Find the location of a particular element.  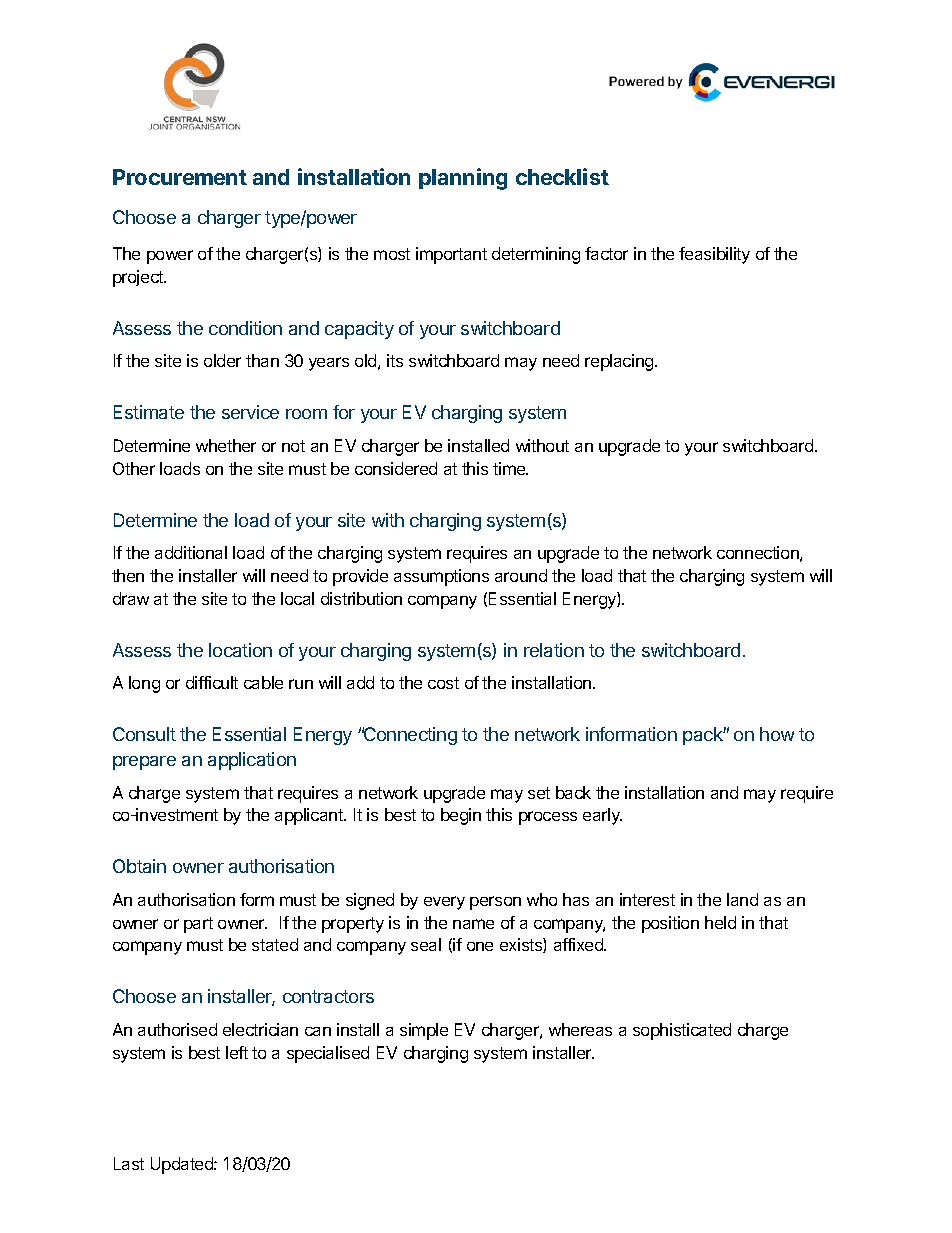

every is located at coordinates (444, 903).
